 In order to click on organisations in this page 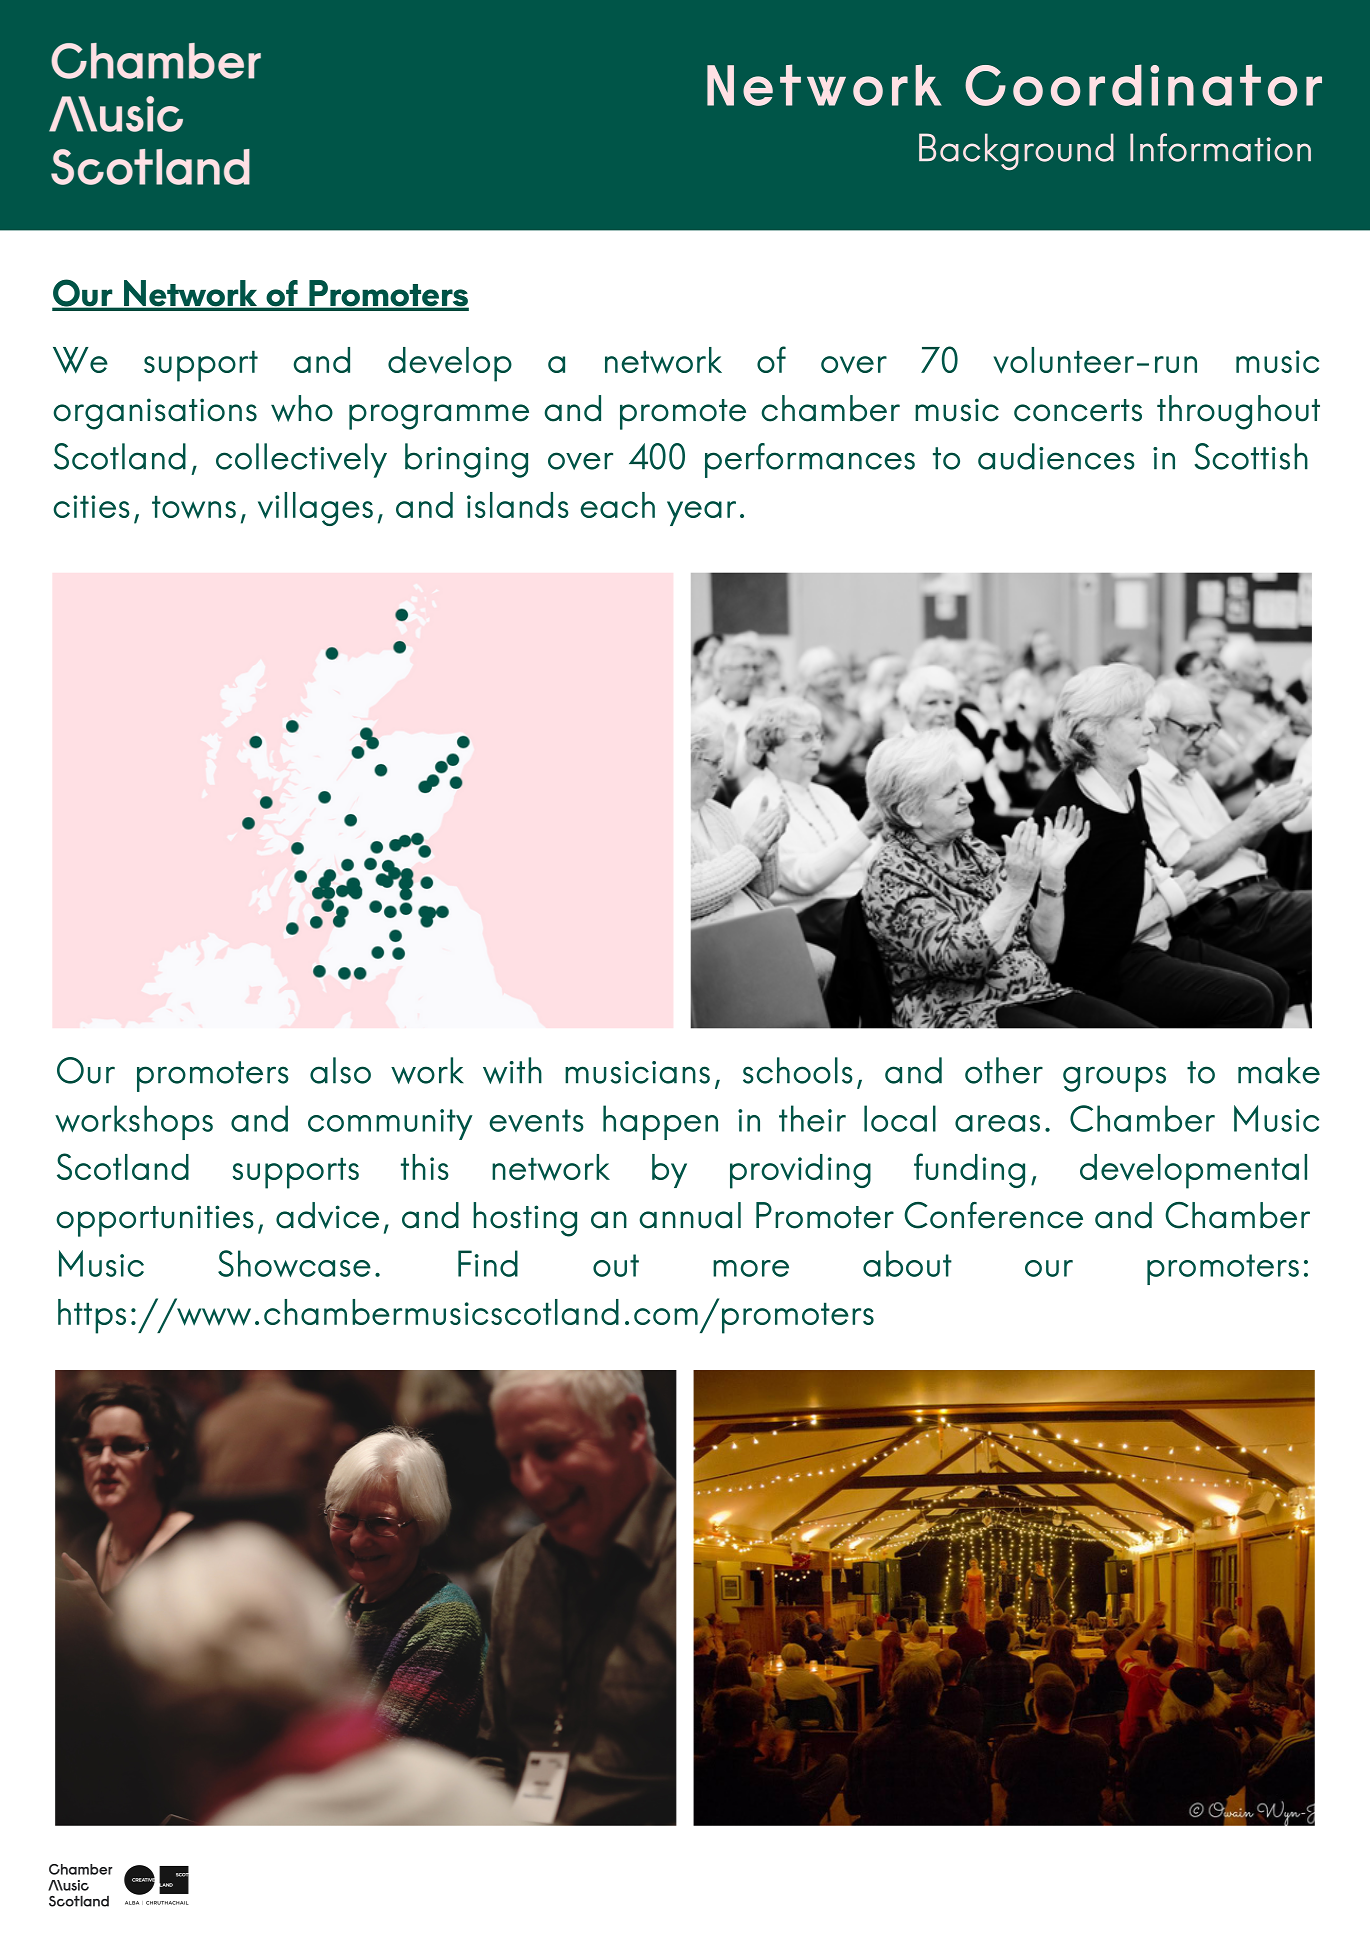, I will do `click(155, 414)`.
